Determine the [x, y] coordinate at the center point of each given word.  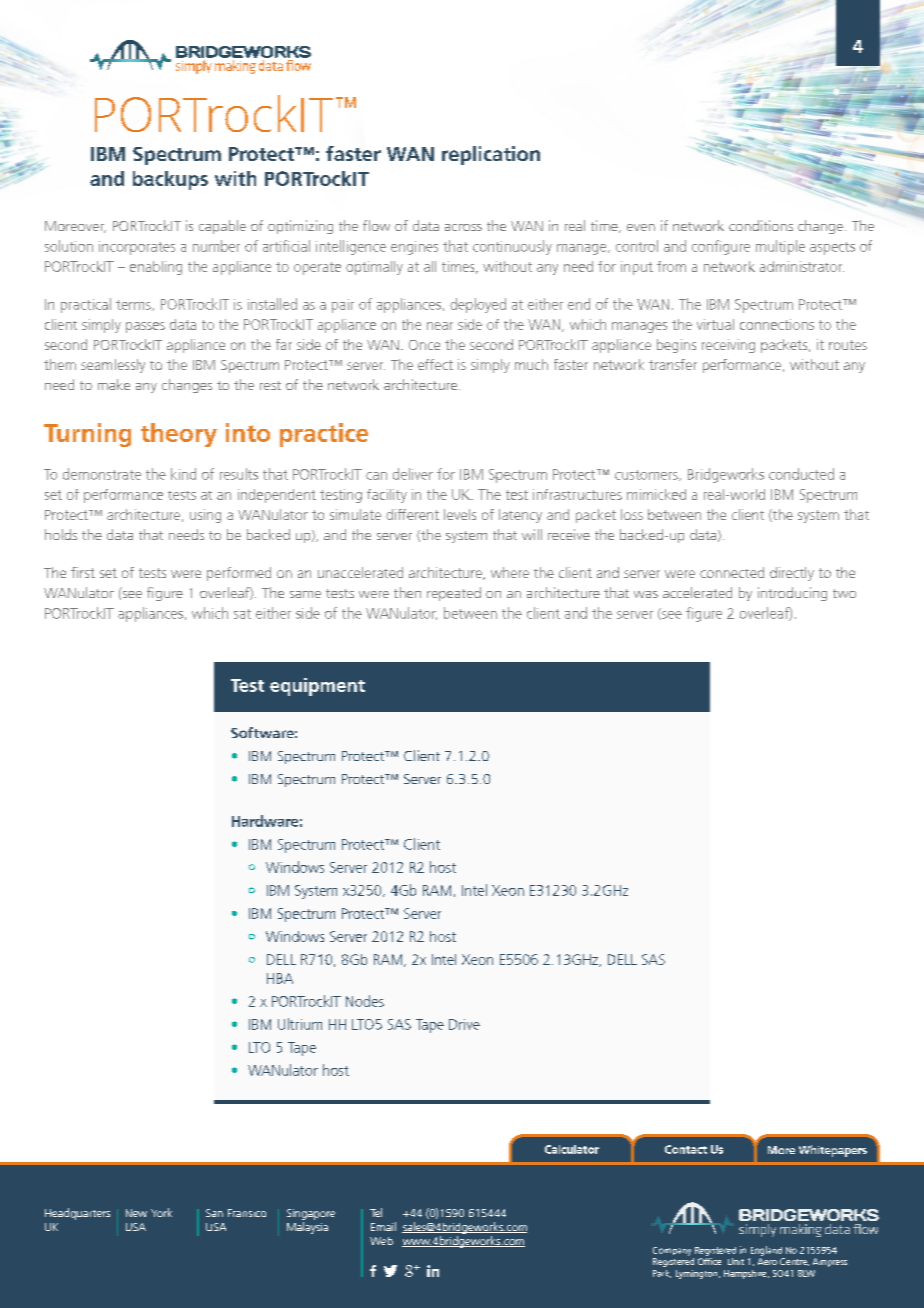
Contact [686, 1149]
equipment [317, 687]
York [161, 1212]
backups [170, 180]
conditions [761, 225]
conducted [801, 474]
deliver [413, 474]
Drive [464, 1024]
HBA [280, 978]
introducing [792, 594]
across [463, 227]
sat [242, 614]
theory [179, 435]
